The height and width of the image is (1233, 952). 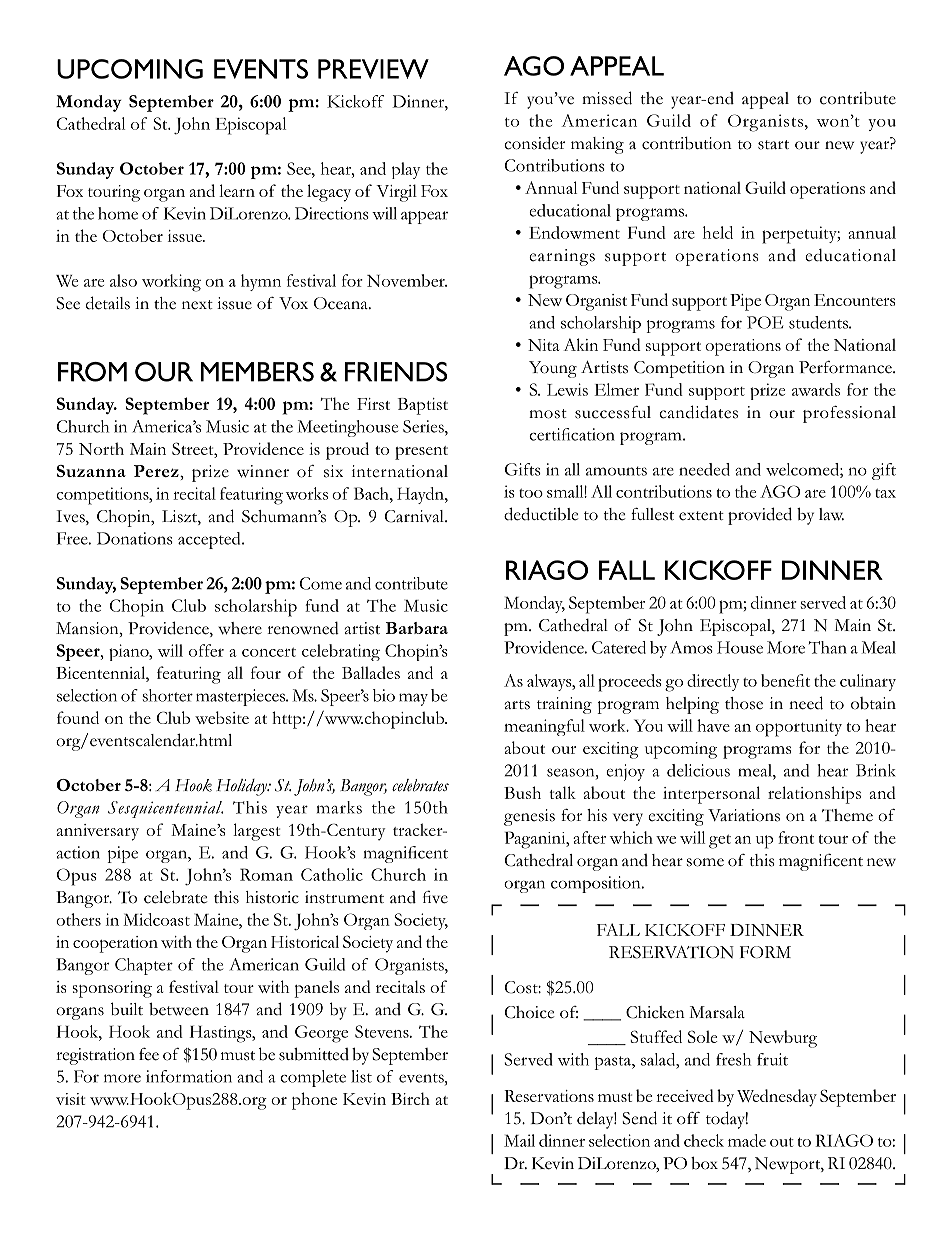 I want to click on consider, so click(x=534, y=143).
